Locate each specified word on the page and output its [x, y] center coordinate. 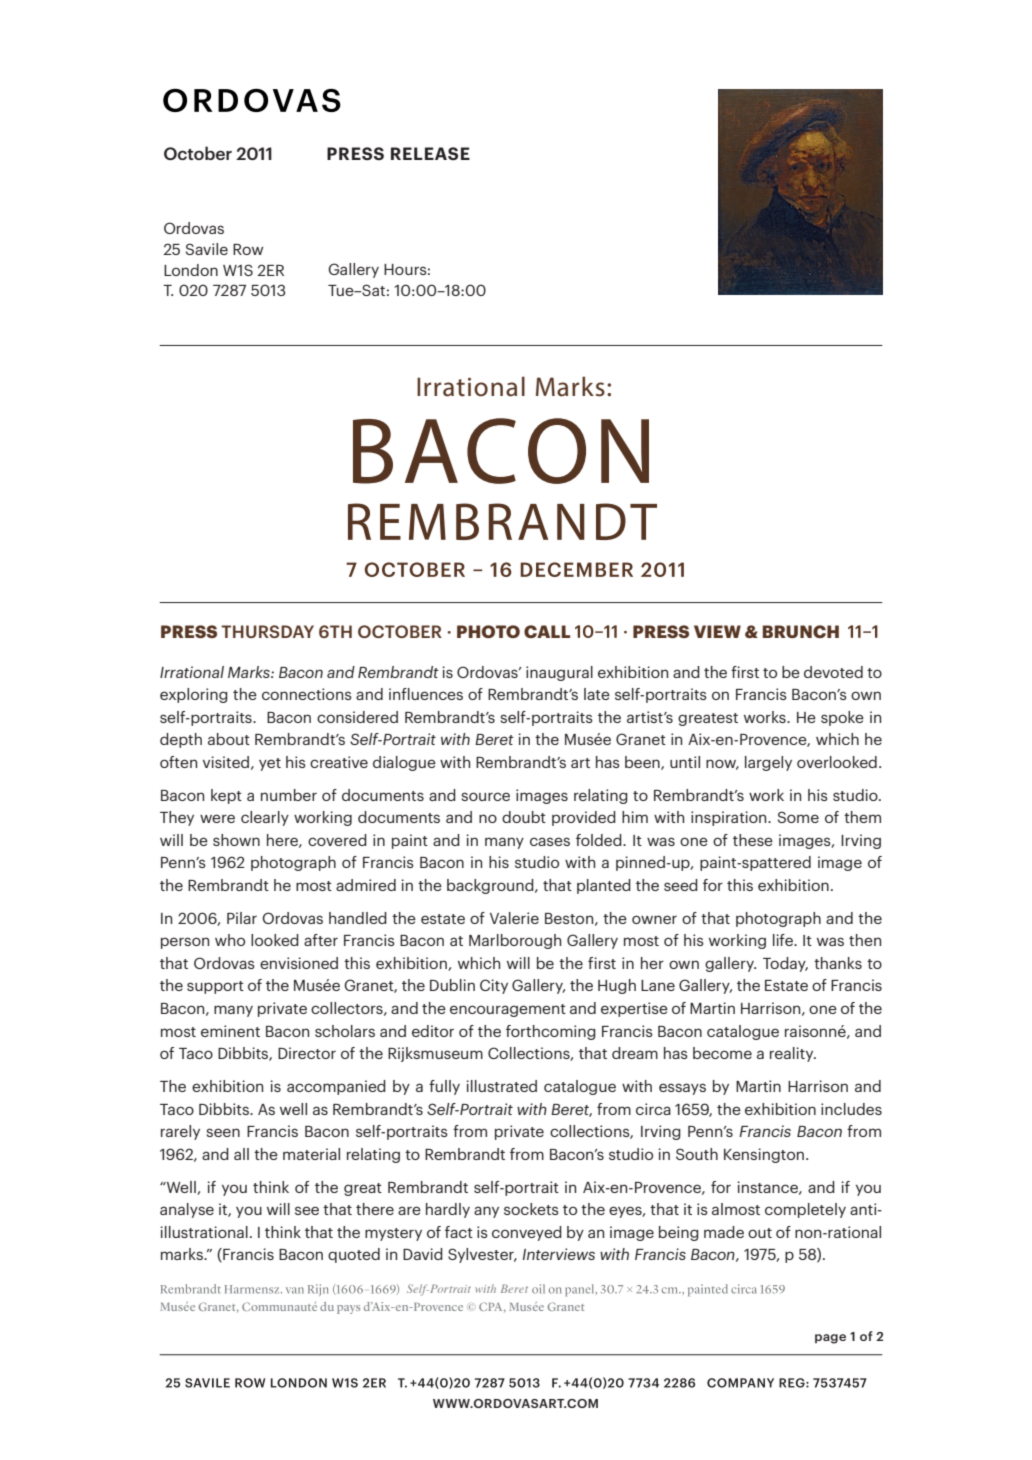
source [485, 796]
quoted [354, 1255]
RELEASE [430, 153]
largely [768, 763]
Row [248, 249]
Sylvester [482, 1255]
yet [270, 764]
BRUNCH [801, 631]
